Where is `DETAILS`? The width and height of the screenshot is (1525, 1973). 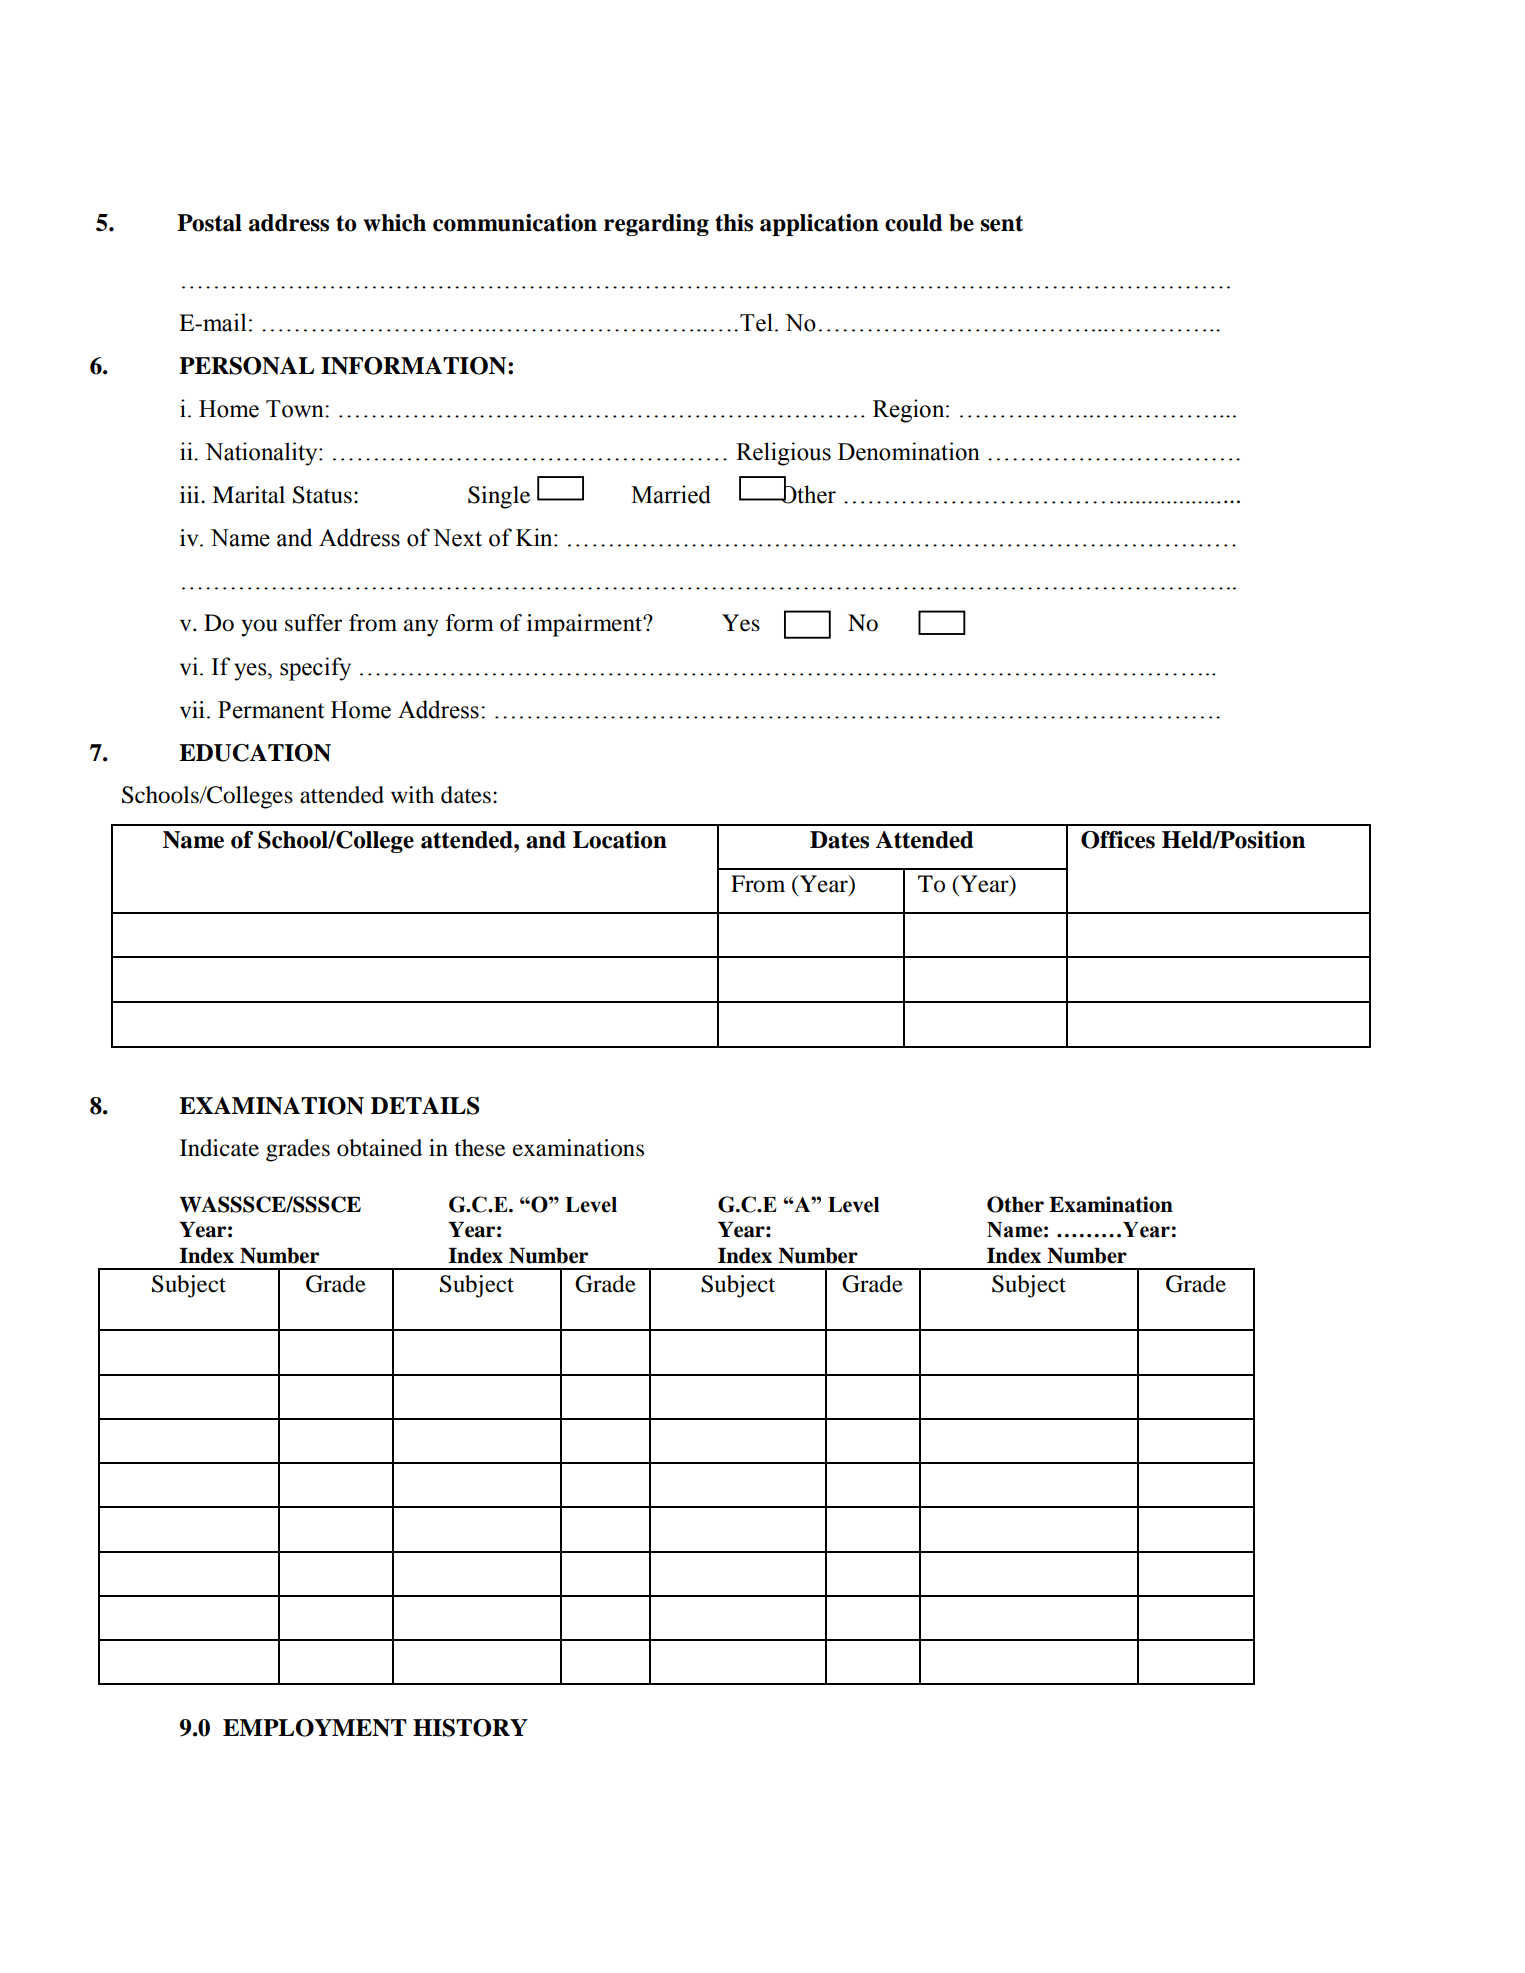
DETAILS is located at coordinates (425, 1106).
